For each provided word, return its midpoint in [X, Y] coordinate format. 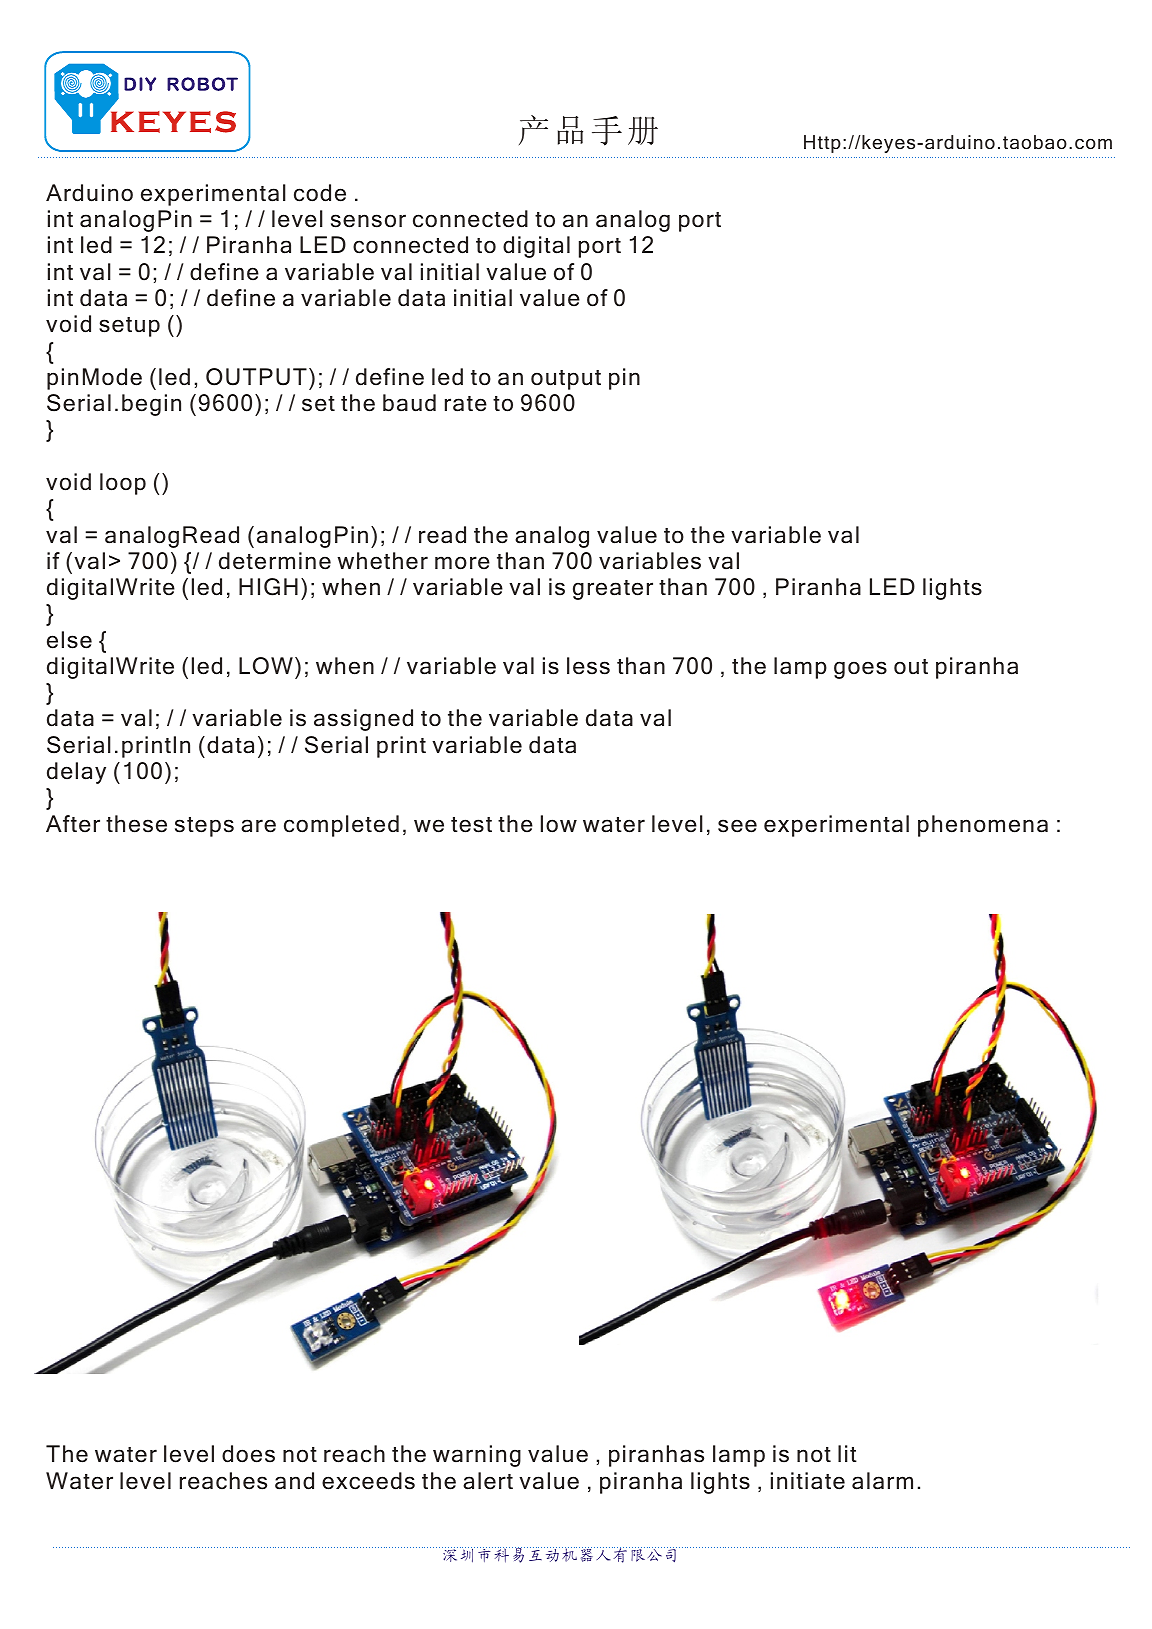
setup [129, 327]
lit [847, 1453]
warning [477, 1456]
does [248, 1454]
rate [466, 404]
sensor [368, 221]
